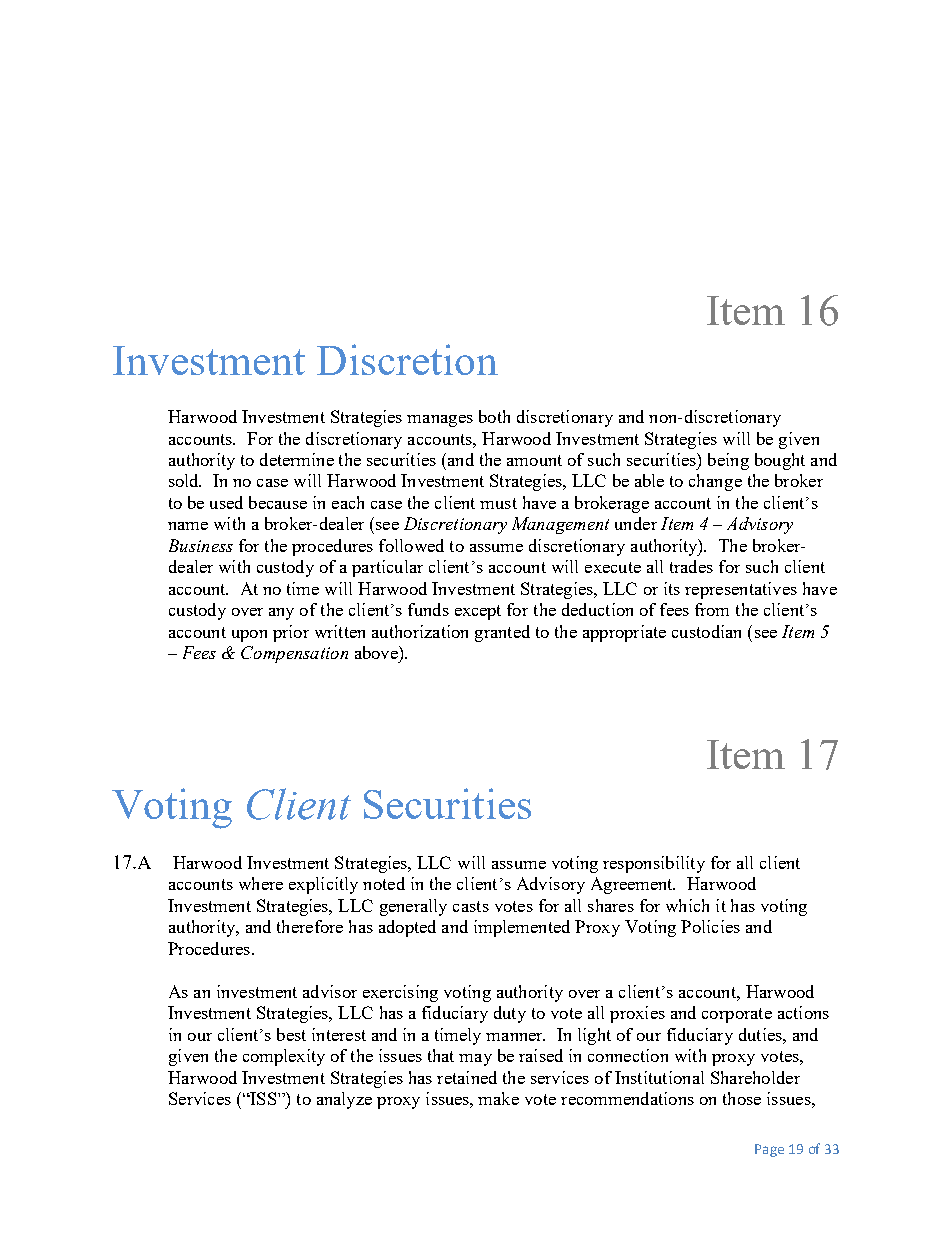 The height and width of the page is (1233, 952). What do you see at coordinates (502, 633) in the page?
I see `granted` at bounding box center [502, 633].
